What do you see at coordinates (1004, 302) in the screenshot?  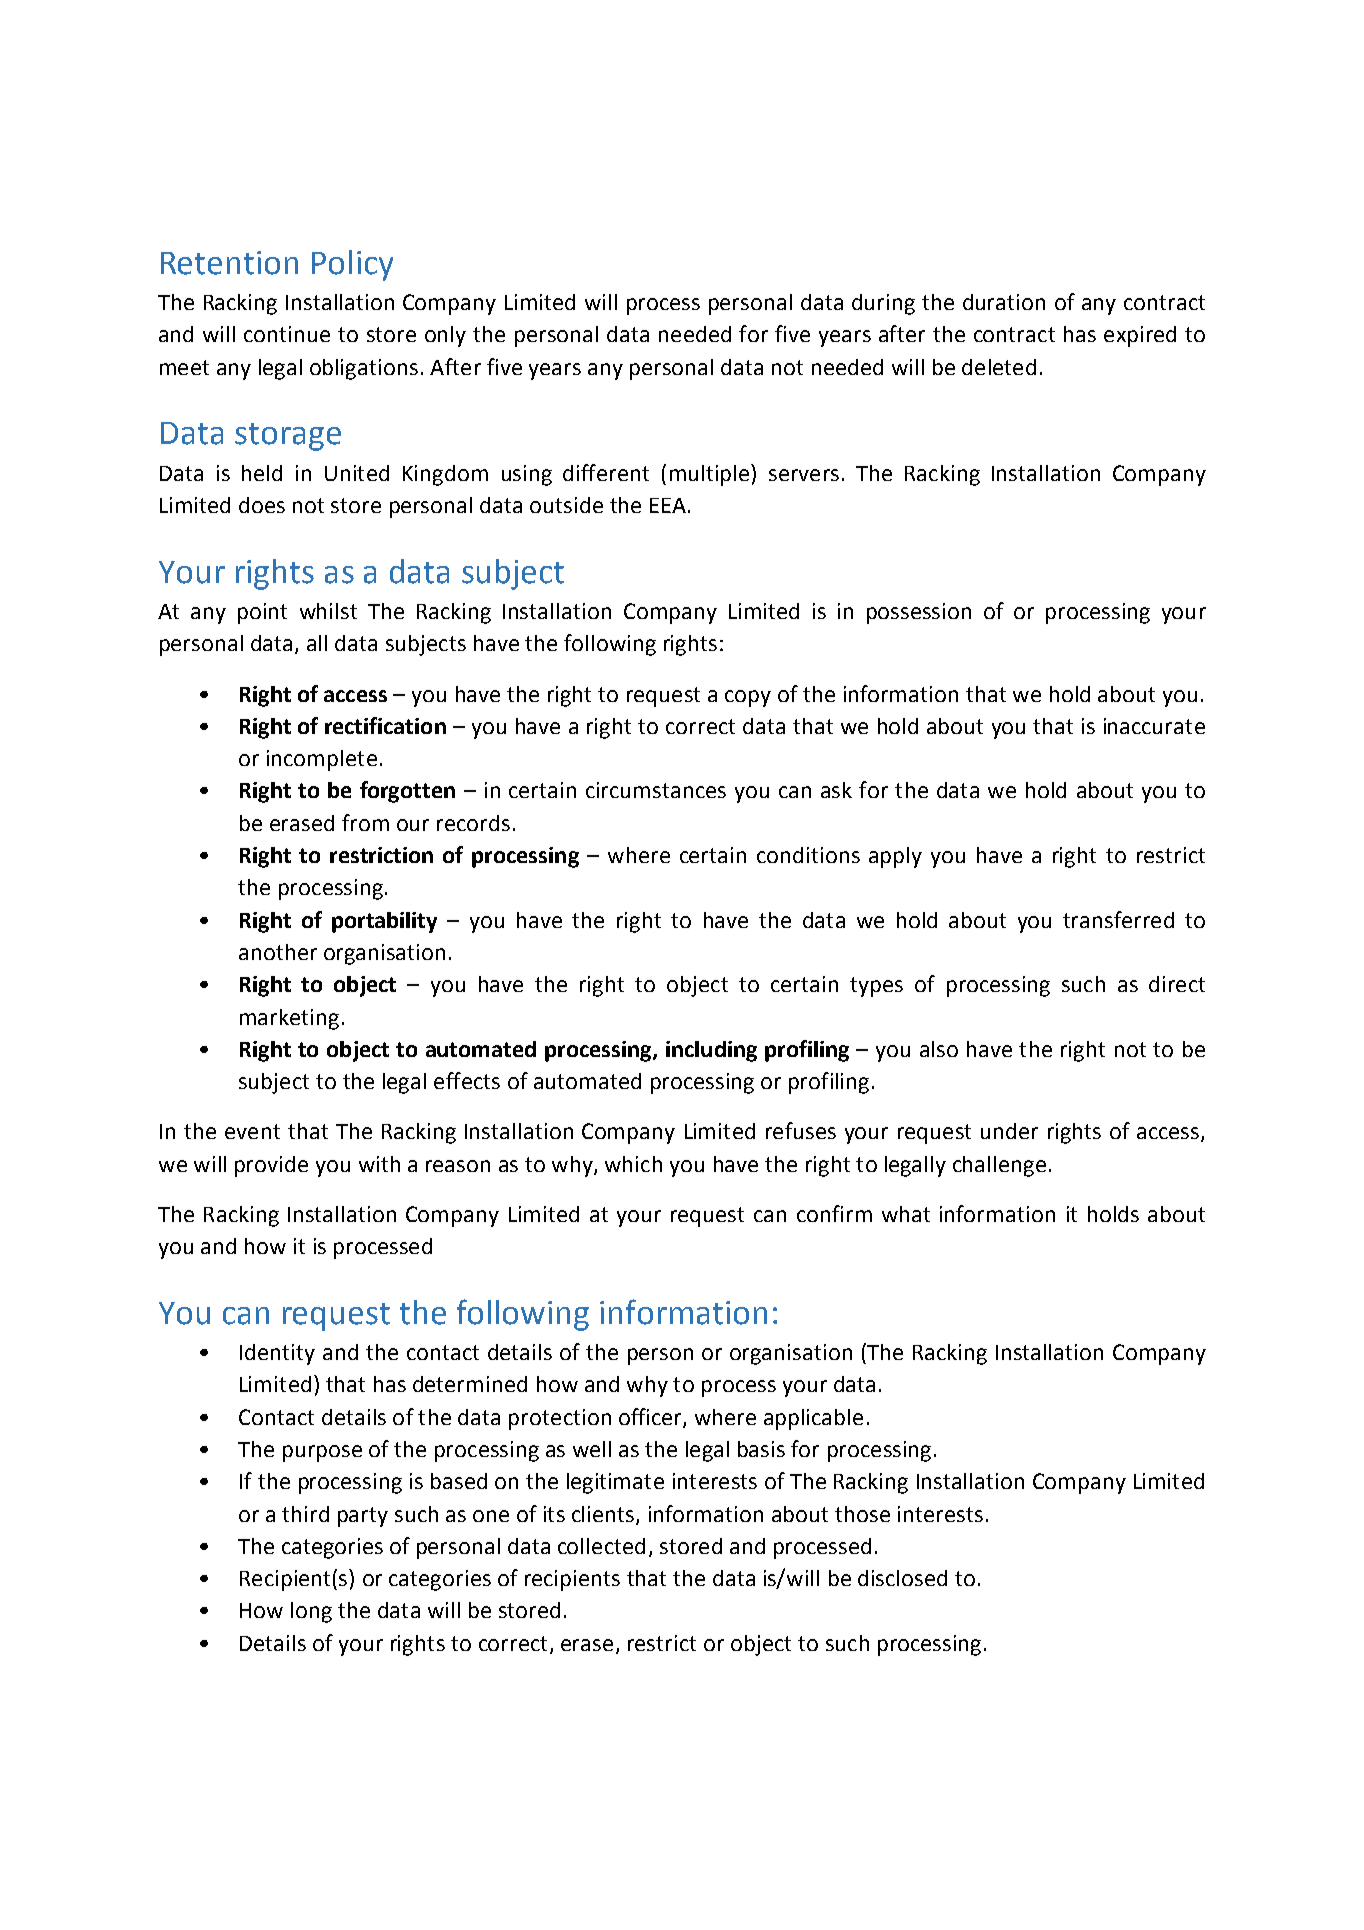 I see `duration` at bounding box center [1004, 302].
